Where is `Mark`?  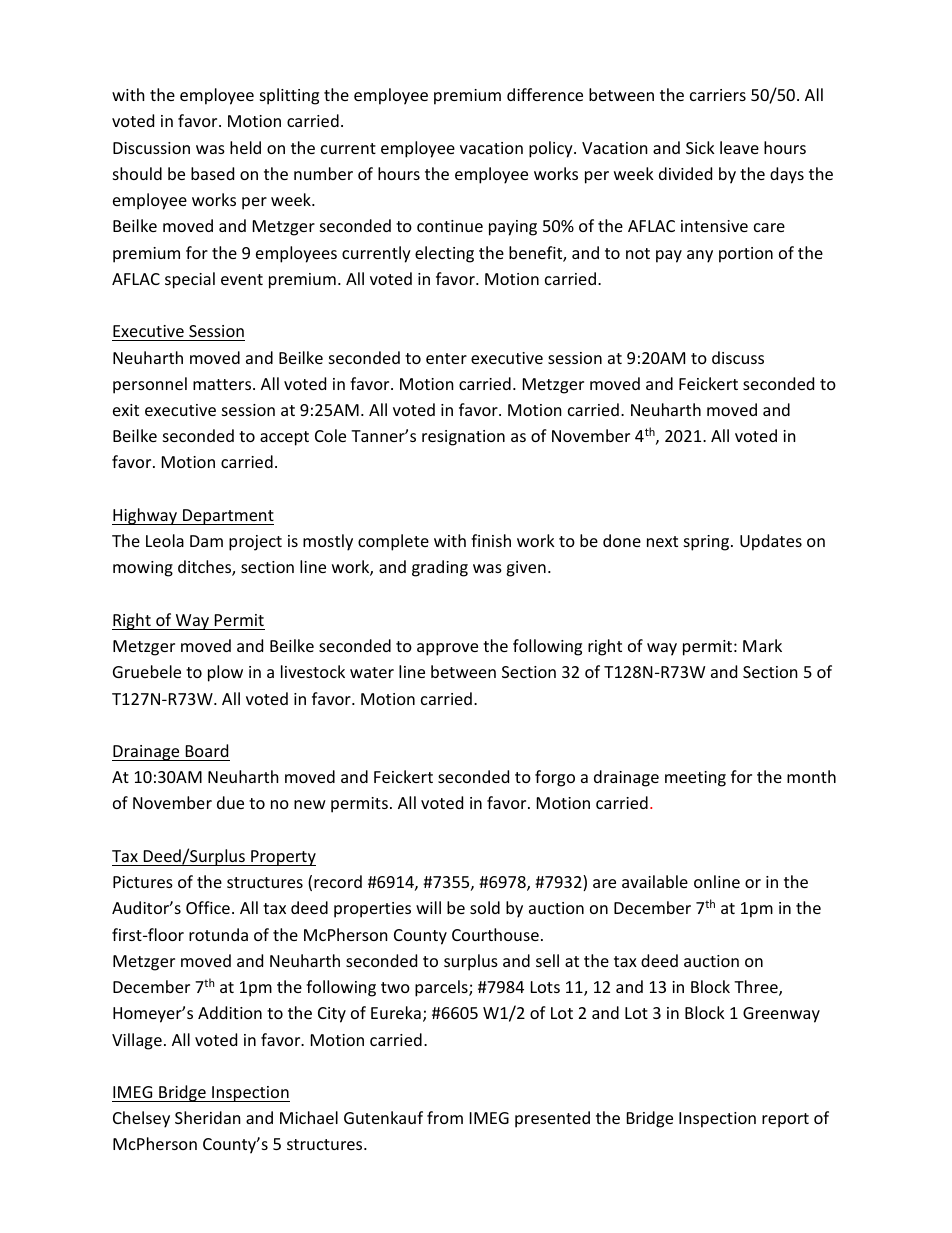
Mark is located at coordinates (762, 645).
